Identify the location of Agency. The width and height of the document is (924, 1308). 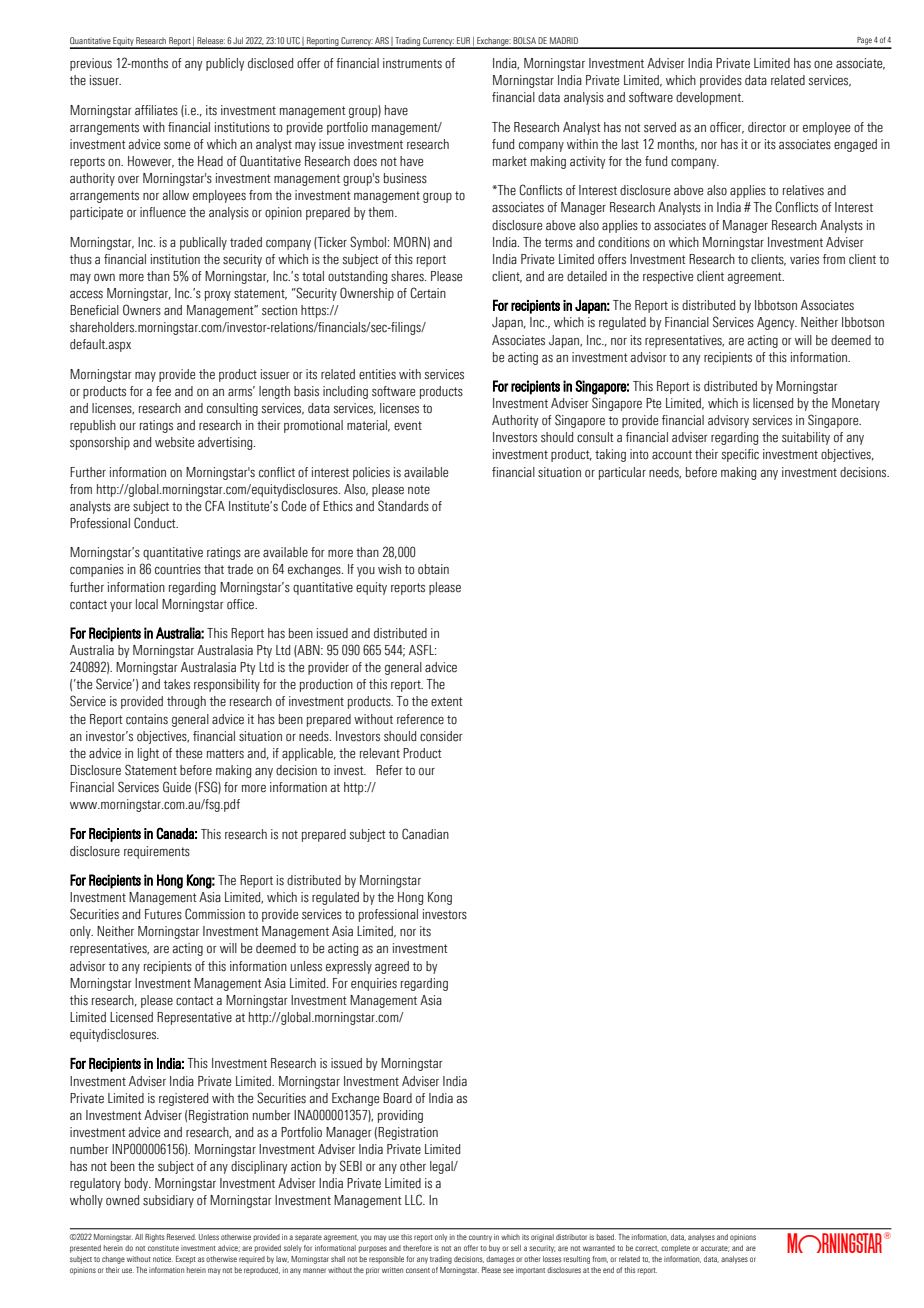
(777, 323).
